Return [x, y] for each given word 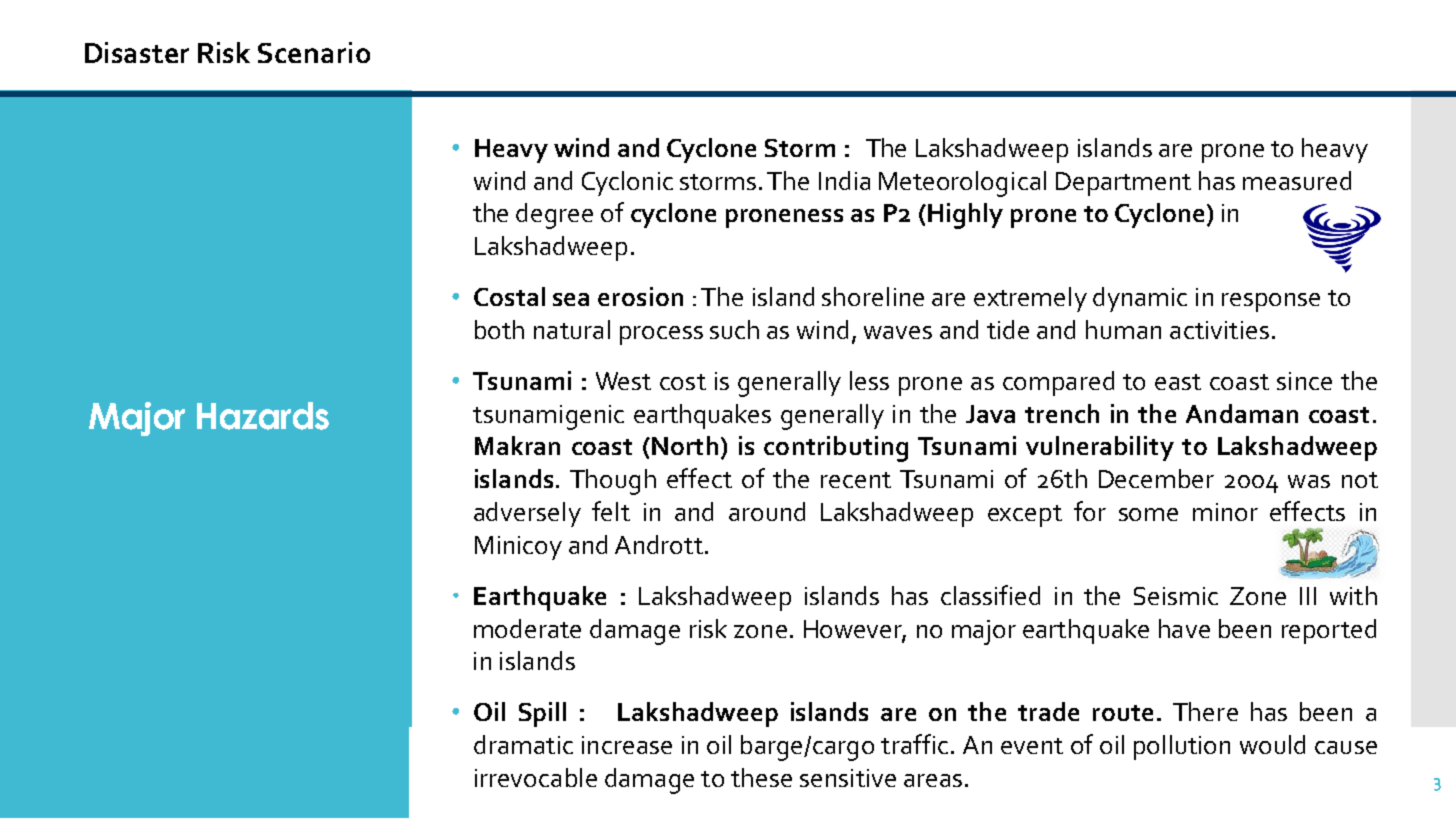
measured [1297, 180]
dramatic [523, 744]
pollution [1182, 747]
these [761, 777]
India [844, 180]
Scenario [314, 52]
